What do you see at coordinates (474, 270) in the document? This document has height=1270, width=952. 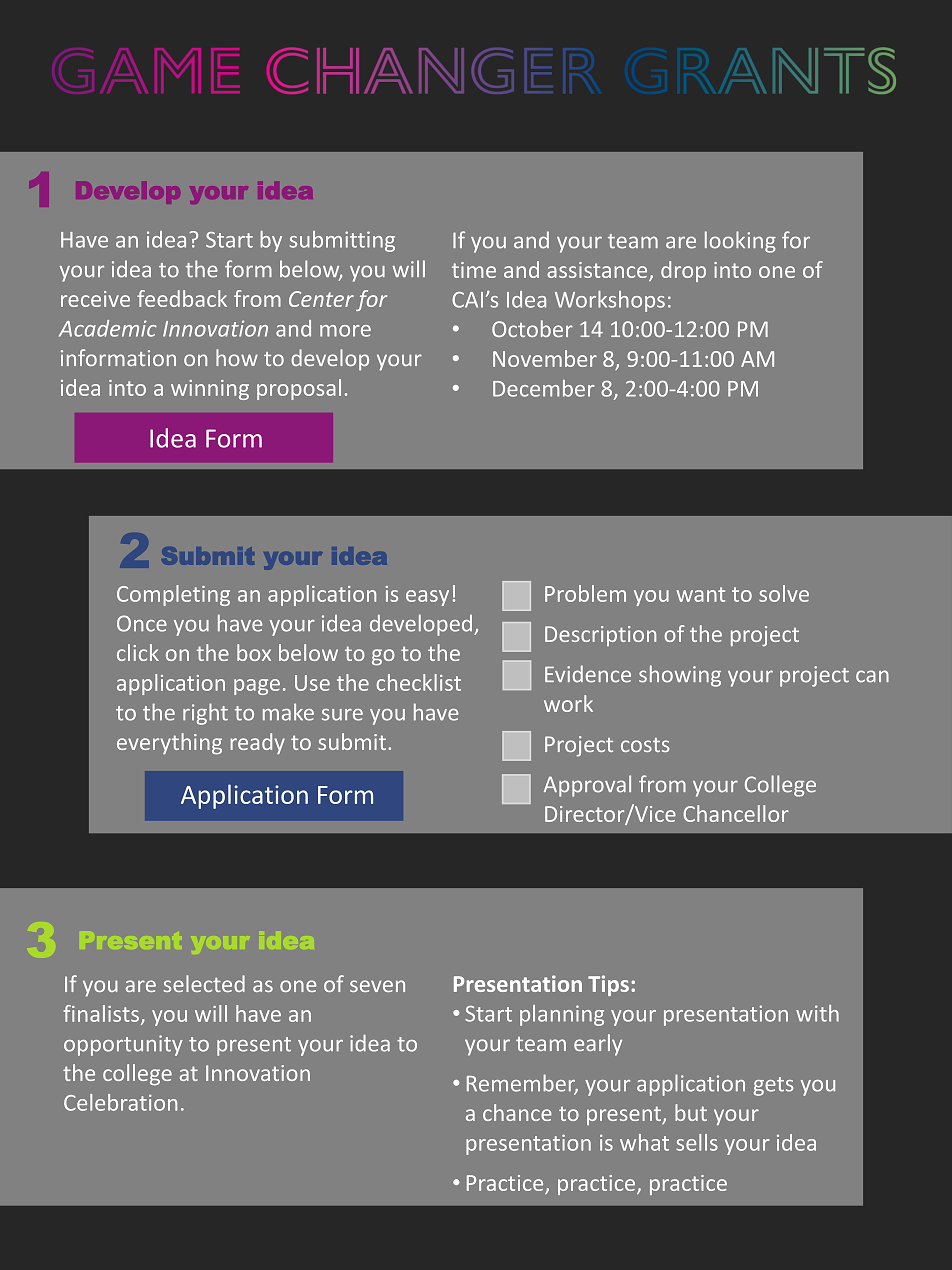 I see `time` at bounding box center [474, 270].
